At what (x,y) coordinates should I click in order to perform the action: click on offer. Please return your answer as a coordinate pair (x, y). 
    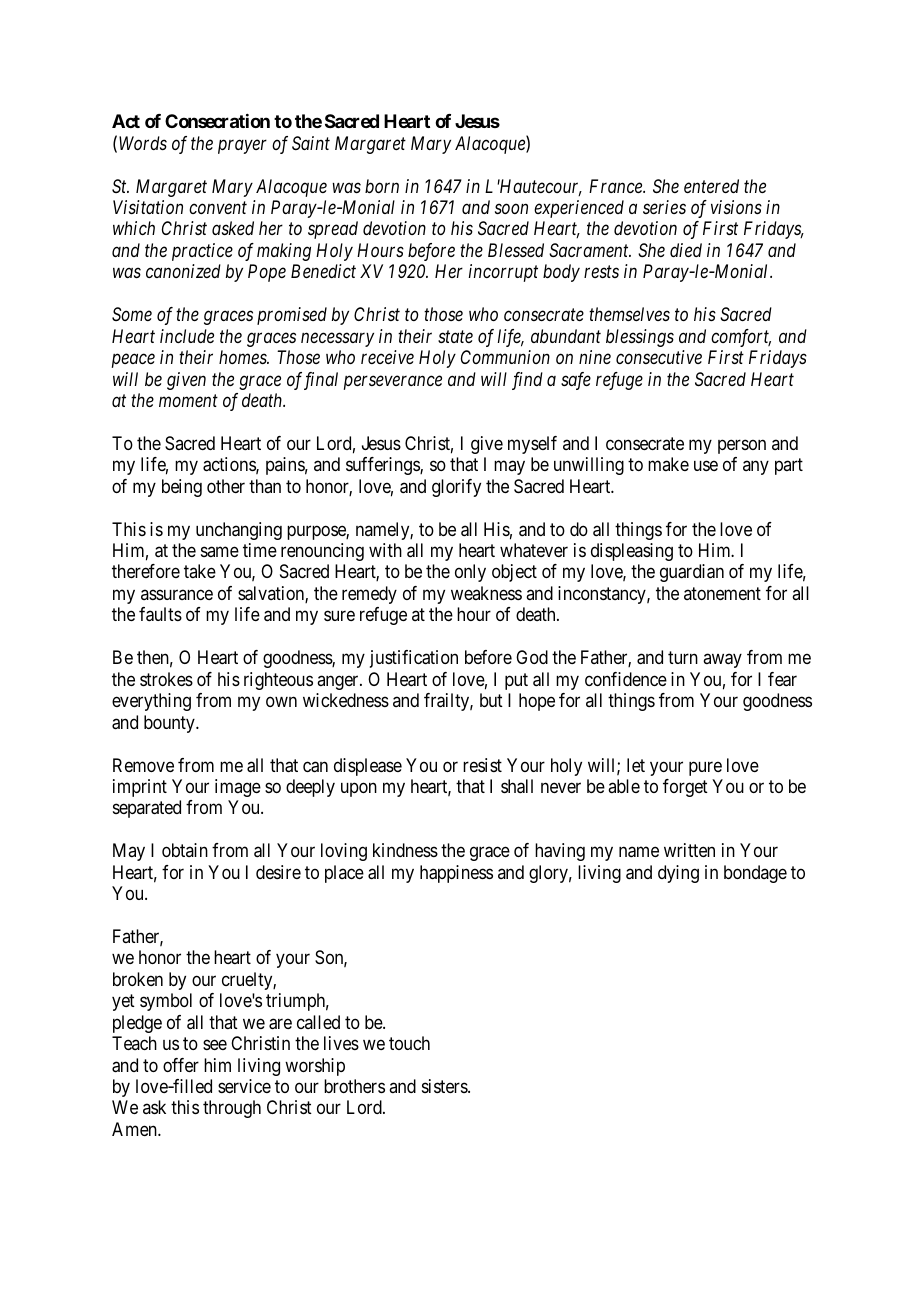
    Looking at the image, I should click on (181, 1065).
